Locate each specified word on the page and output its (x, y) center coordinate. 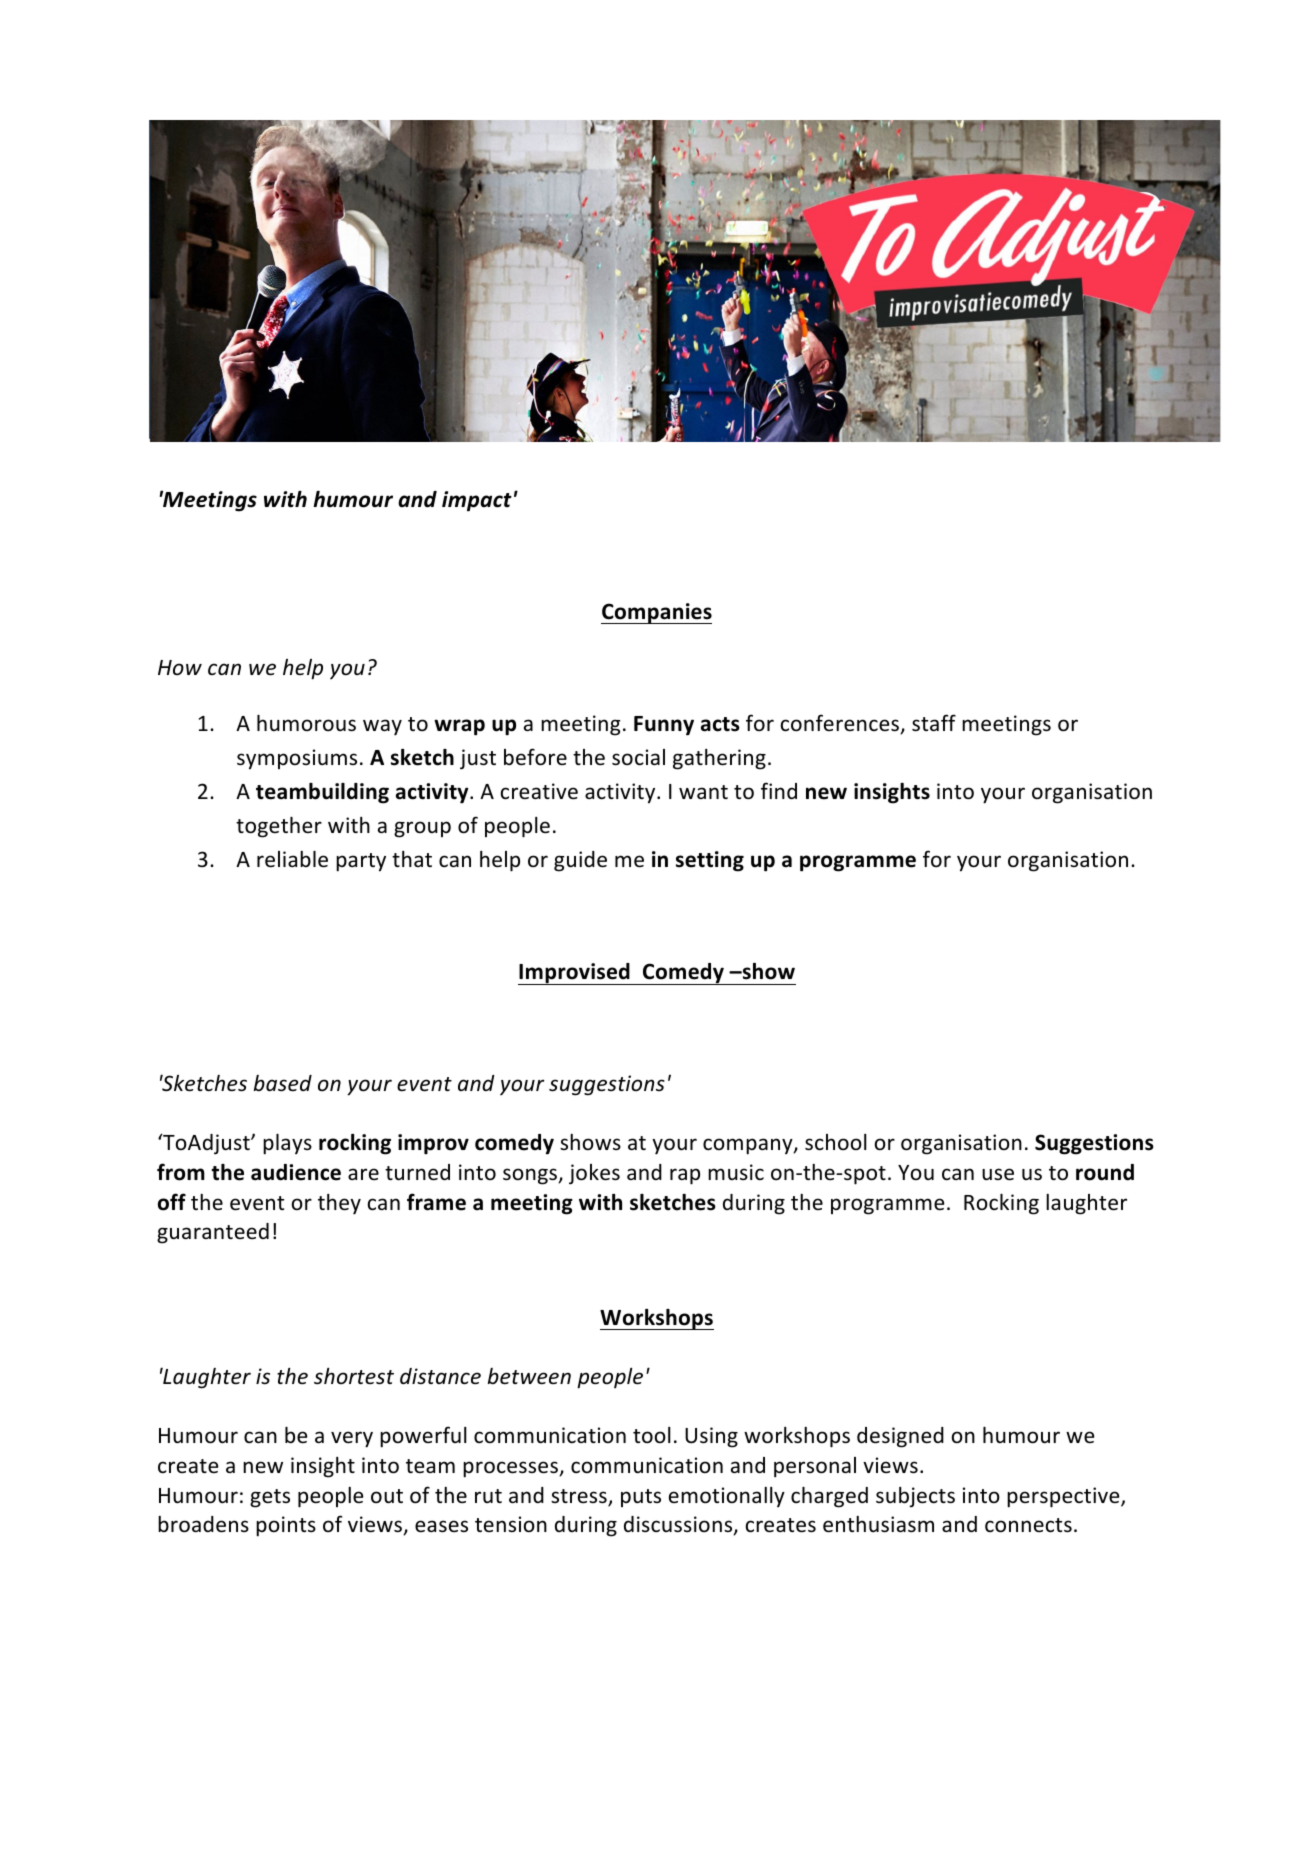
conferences (841, 724)
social (638, 757)
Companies (656, 613)
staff (934, 723)
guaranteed (213, 1233)
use (998, 1174)
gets (270, 1498)
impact (477, 501)
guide (580, 861)
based (283, 1083)
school (836, 1142)
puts (641, 1498)
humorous (306, 723)
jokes (594, 1174)
